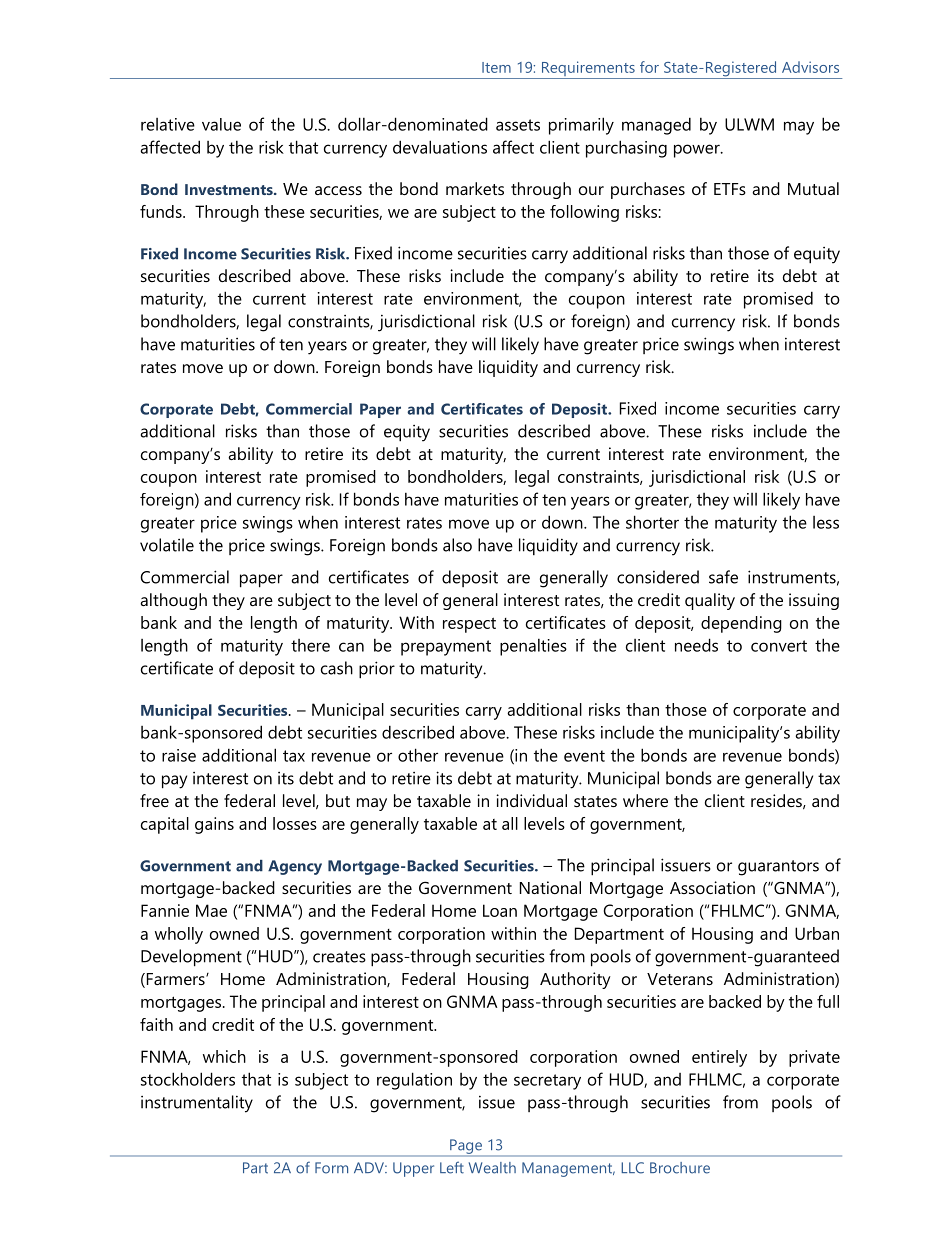 The image size is (952, 1233). Describe the element at coordinates (810, 67) in the screenshot. I see `Advisors` at that location.
